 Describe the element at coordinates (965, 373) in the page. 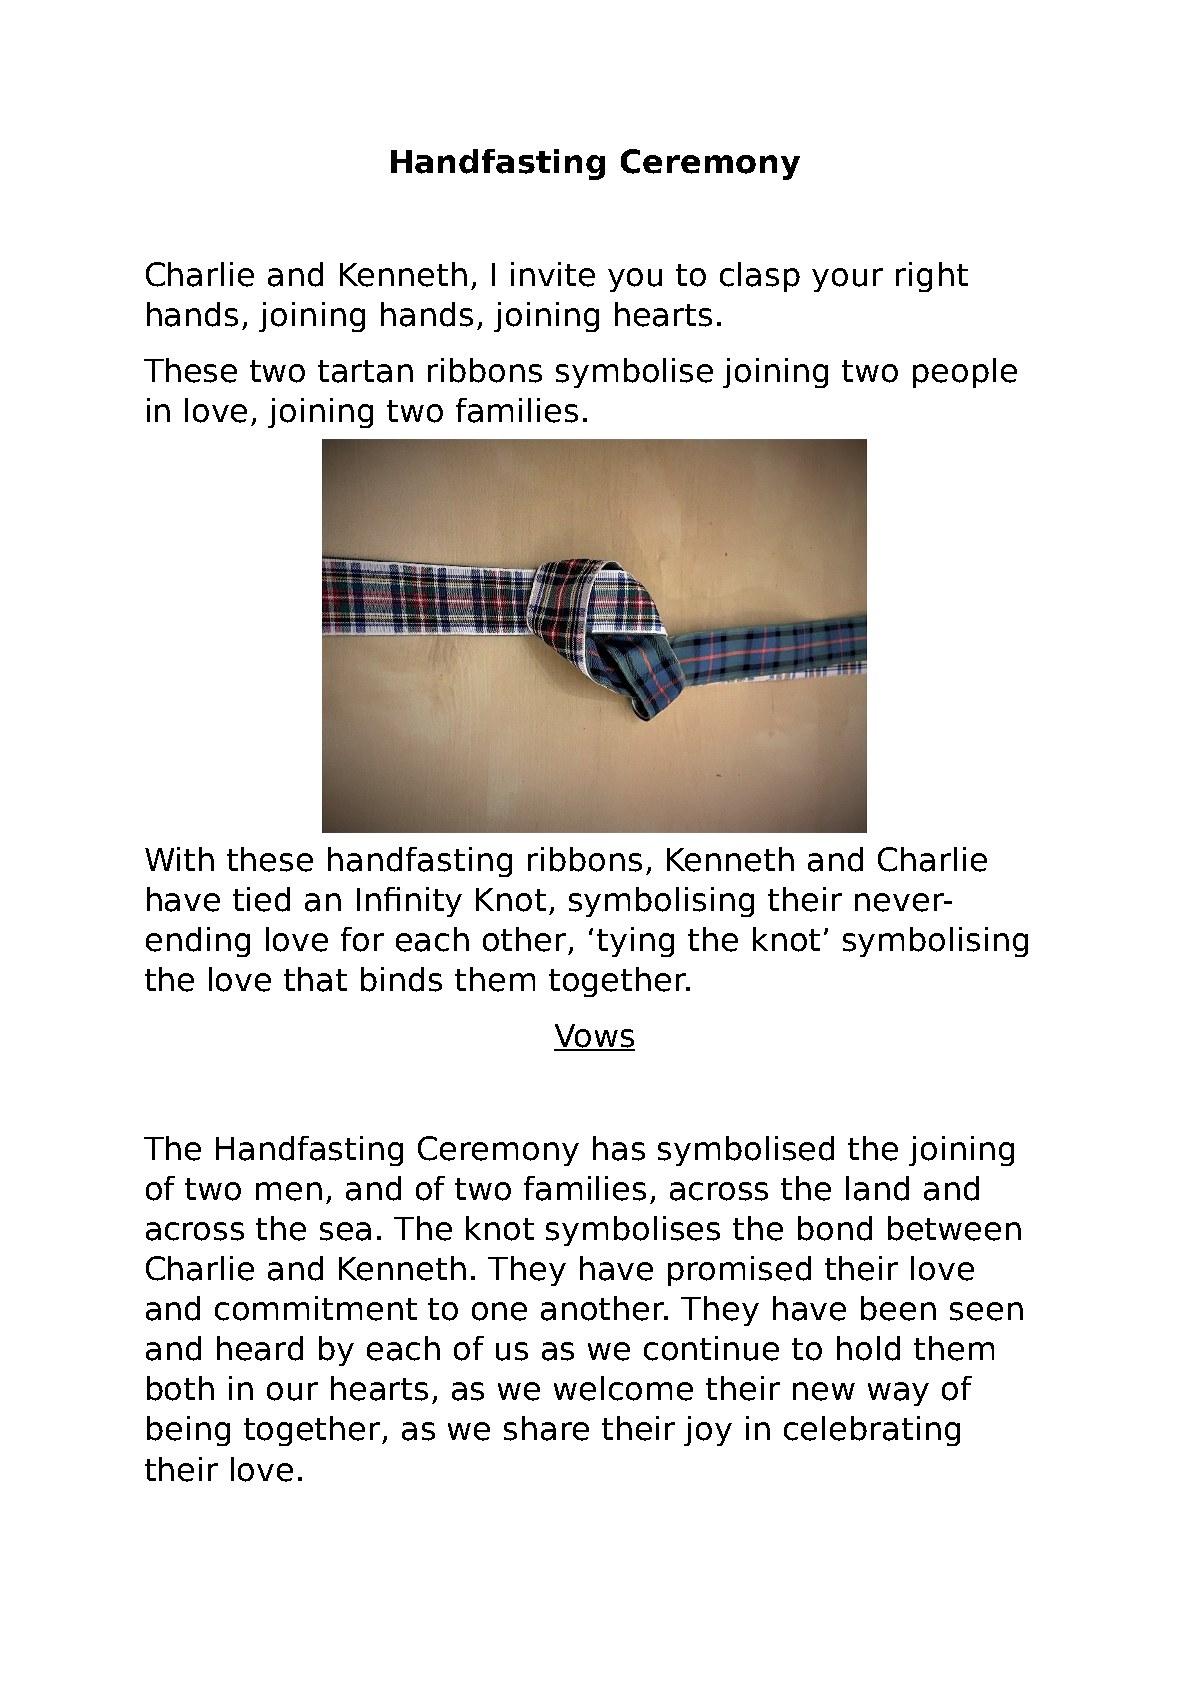

I see `people` at that location.
